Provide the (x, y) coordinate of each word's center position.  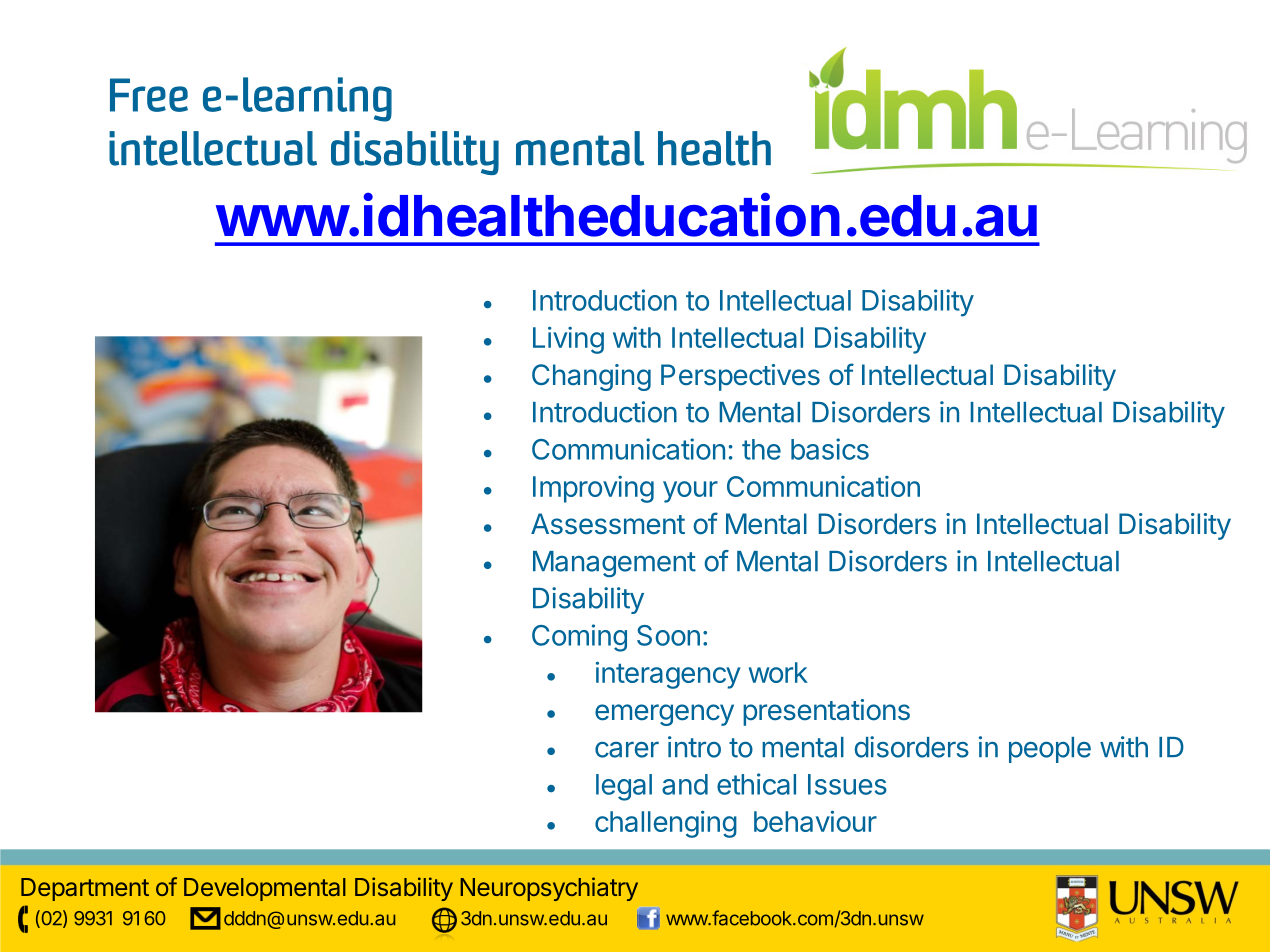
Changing (591, 377)
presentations (826, 712)
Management (614, 564)
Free (149, 95)
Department (85, 889)
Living (568, 340)
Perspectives (740, 377)
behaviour (815, 821)
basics (830, 449)
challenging (666, 824)
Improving (593, 489)
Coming (579, 638)
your (690, 492)
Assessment (608, 524)
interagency (668, 675)
